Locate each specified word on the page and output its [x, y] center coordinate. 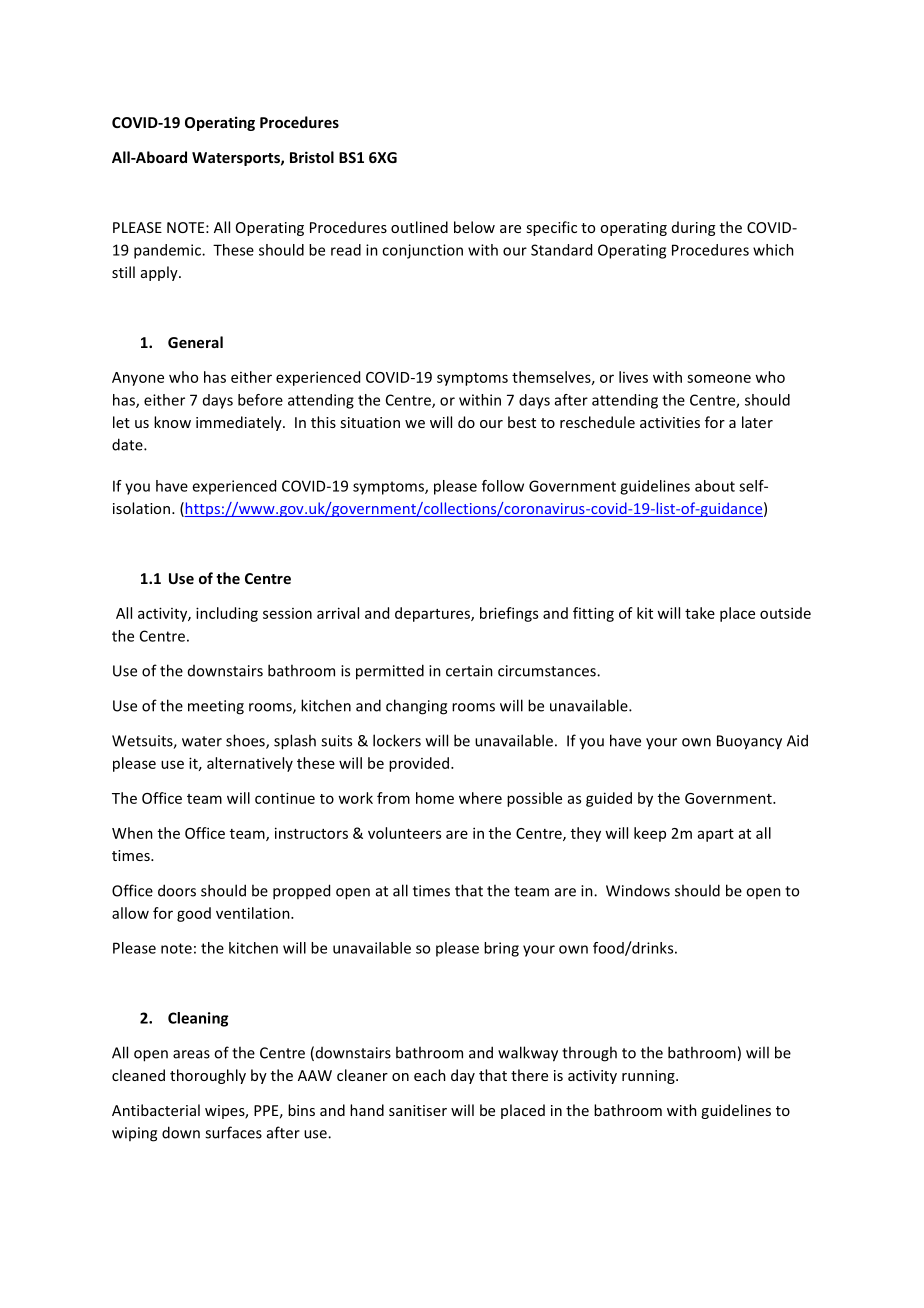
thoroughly [208, 1076]
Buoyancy [749, 742]
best [522, 422]
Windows [638, 890]
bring [501, 949]
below [474, 227]
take [700, 613]
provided [420, 764]
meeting [216, 707]
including [227, 614]
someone [719, 378]
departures [433, 614]
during [693, 228]
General [195, 342]
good [194, 914]
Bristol [312, 157]
